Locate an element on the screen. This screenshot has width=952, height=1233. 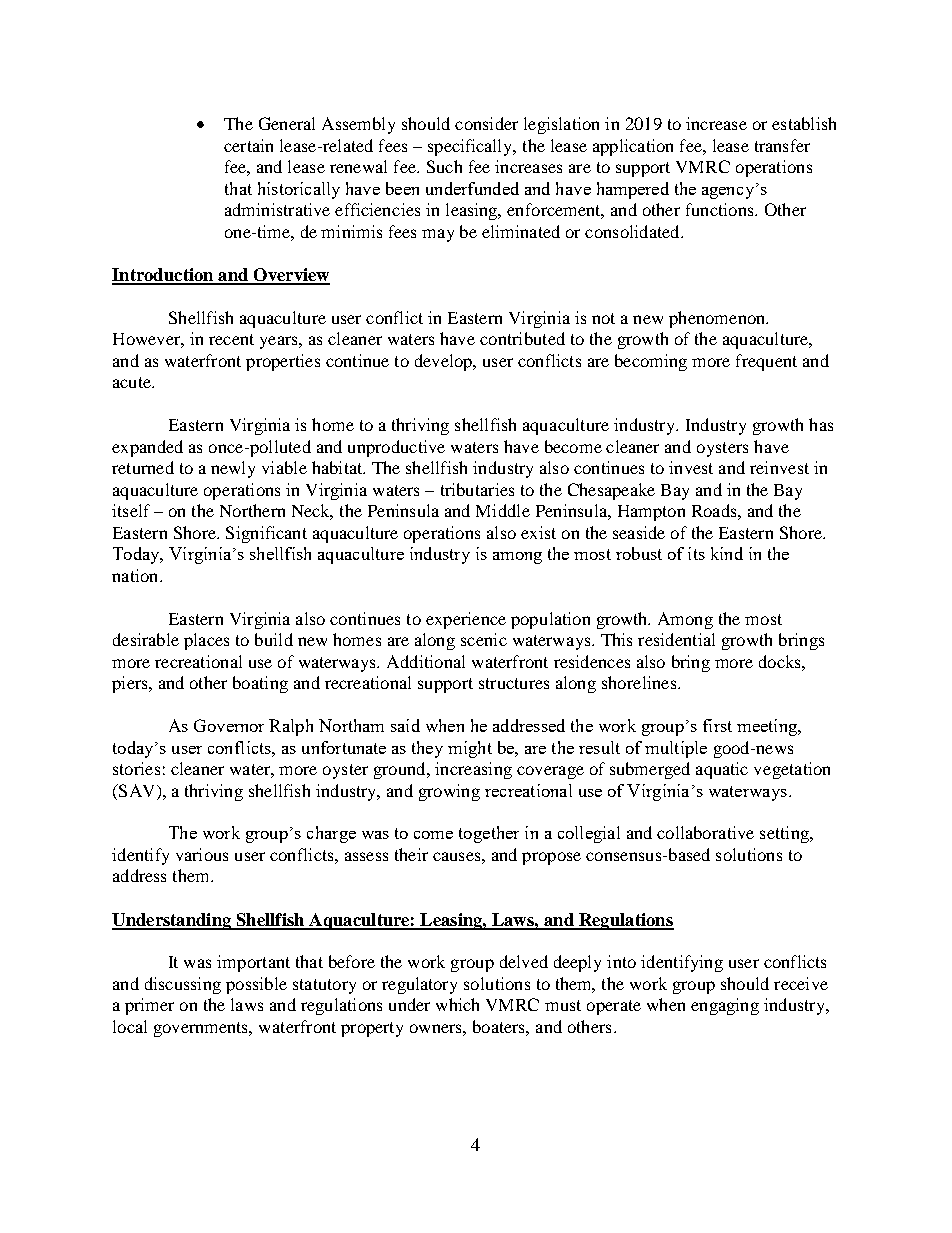
SAV is located at coordinates (137, 790).
